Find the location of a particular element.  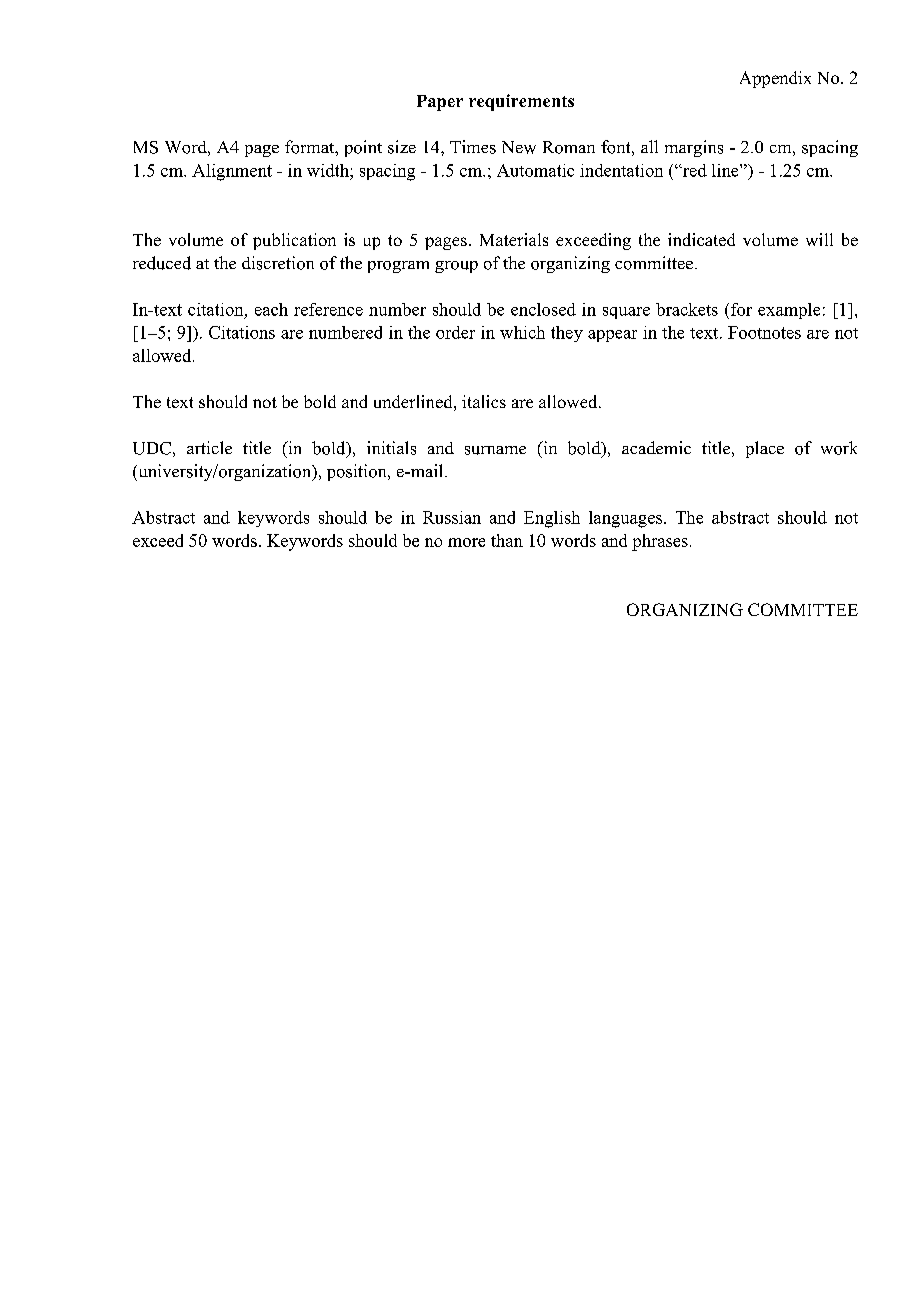

requirements is located at coordinates (521, 102).
